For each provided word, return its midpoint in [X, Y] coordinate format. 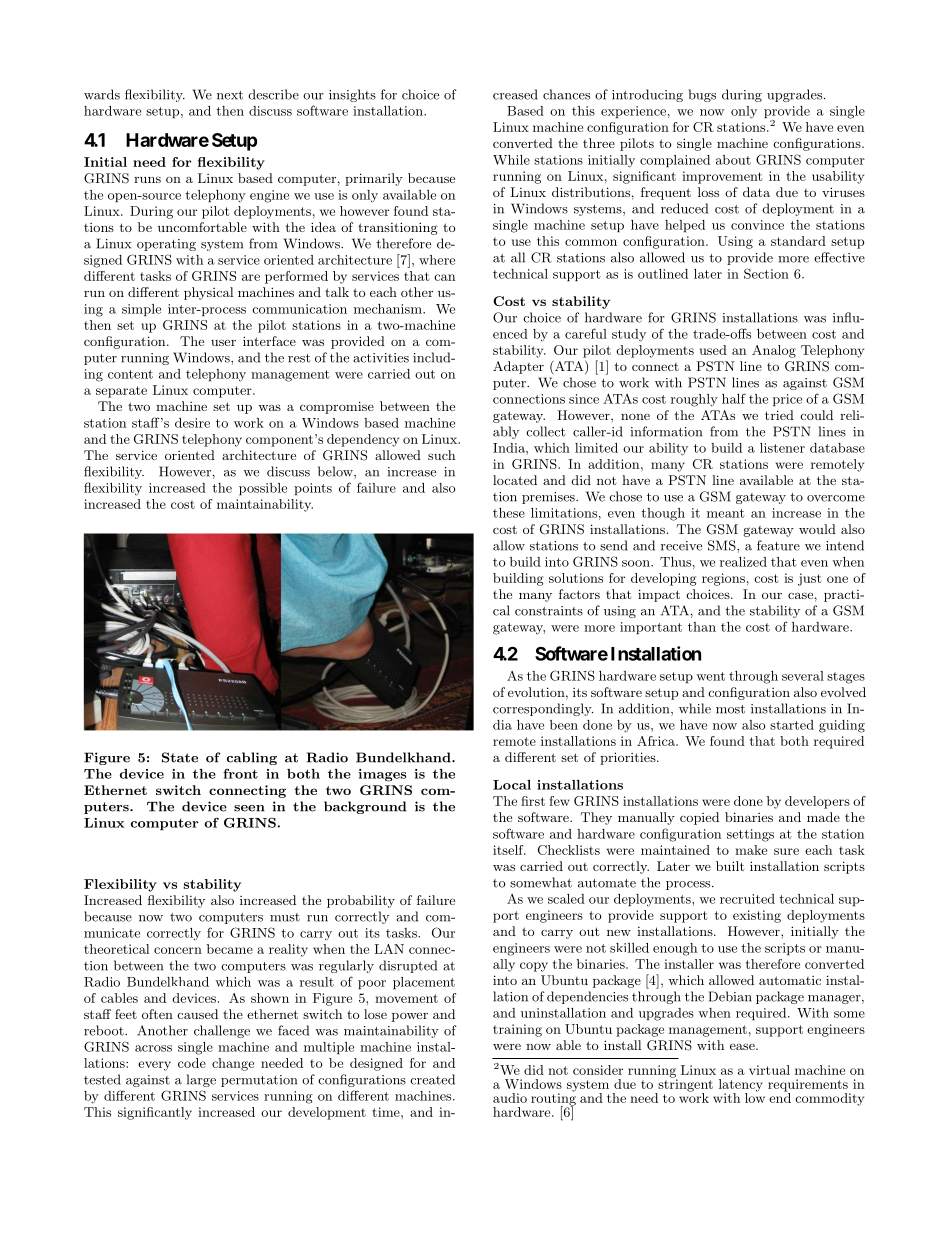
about [733, 160]
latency [741, 1086]
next [230, 95]
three [599, 143]
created [432, 1079]
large [201, 1080]
